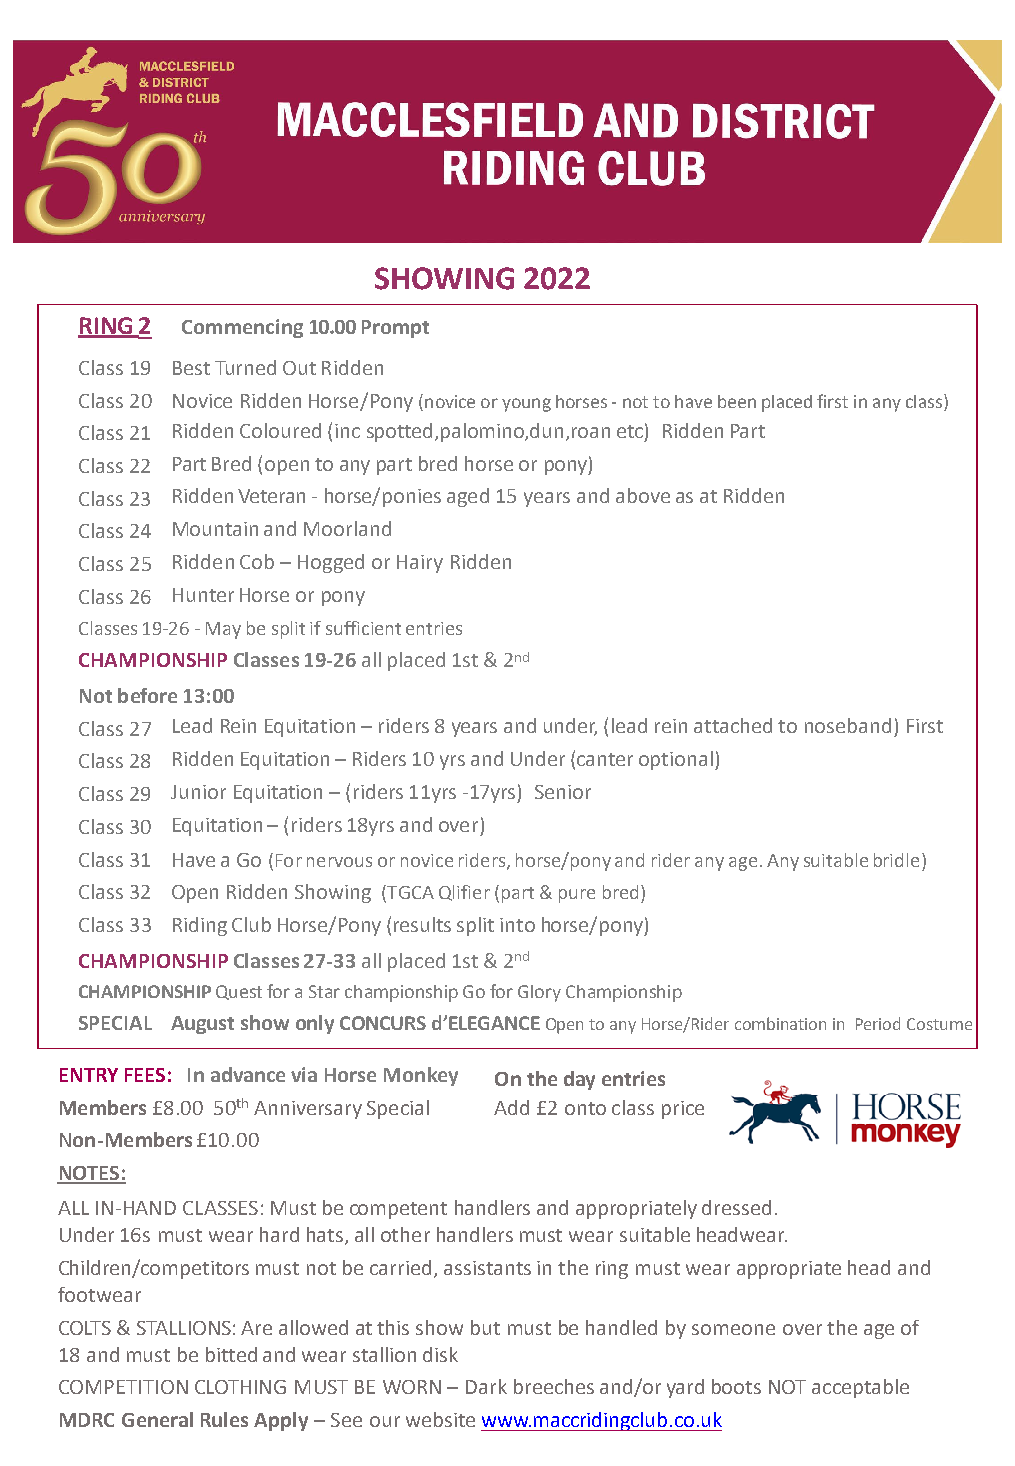  What do you see at coordinates (511, 1107) in the page?
I see `Add` at bounding box center [511, 1107].
